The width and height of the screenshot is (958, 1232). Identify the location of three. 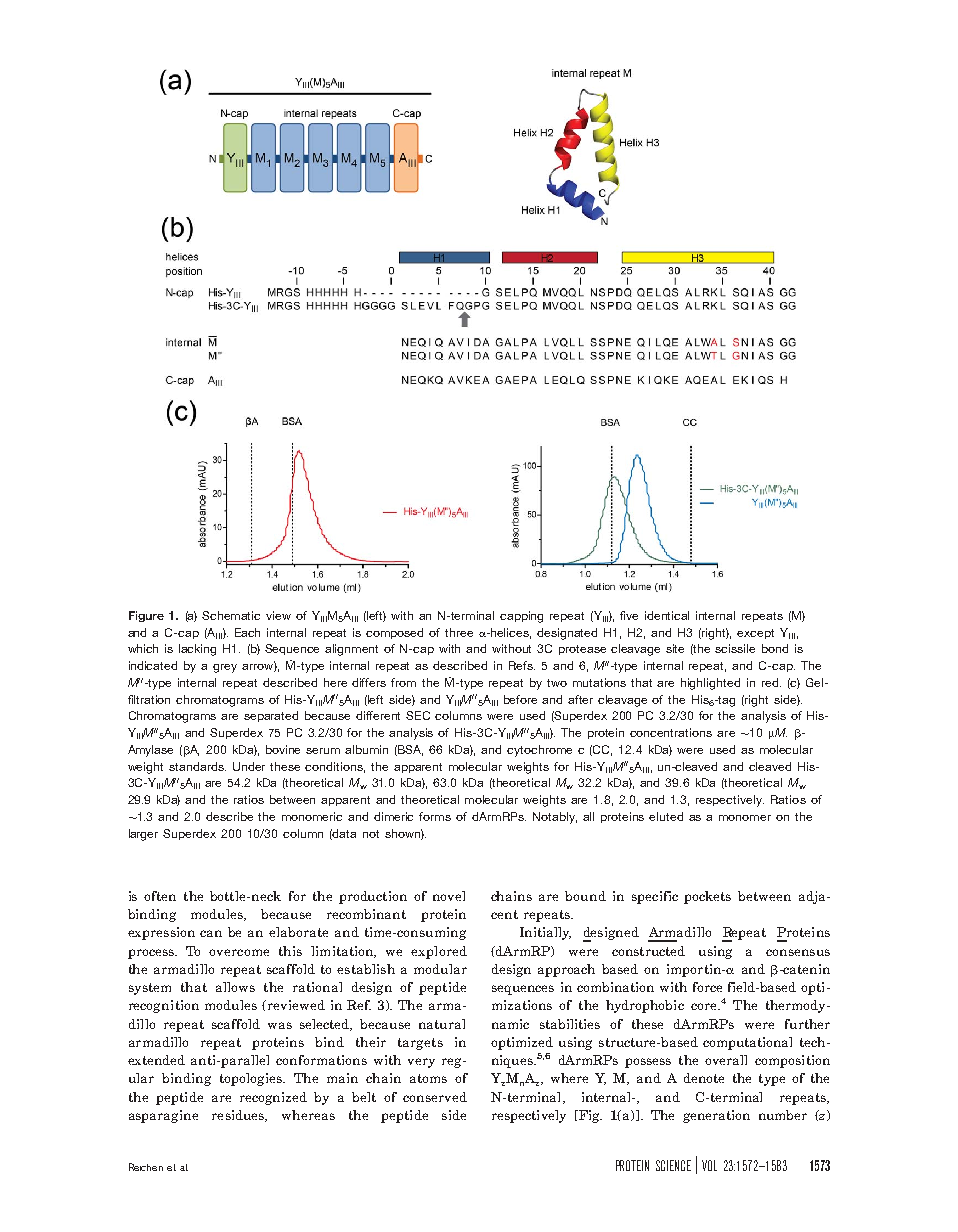
(459, 632).
